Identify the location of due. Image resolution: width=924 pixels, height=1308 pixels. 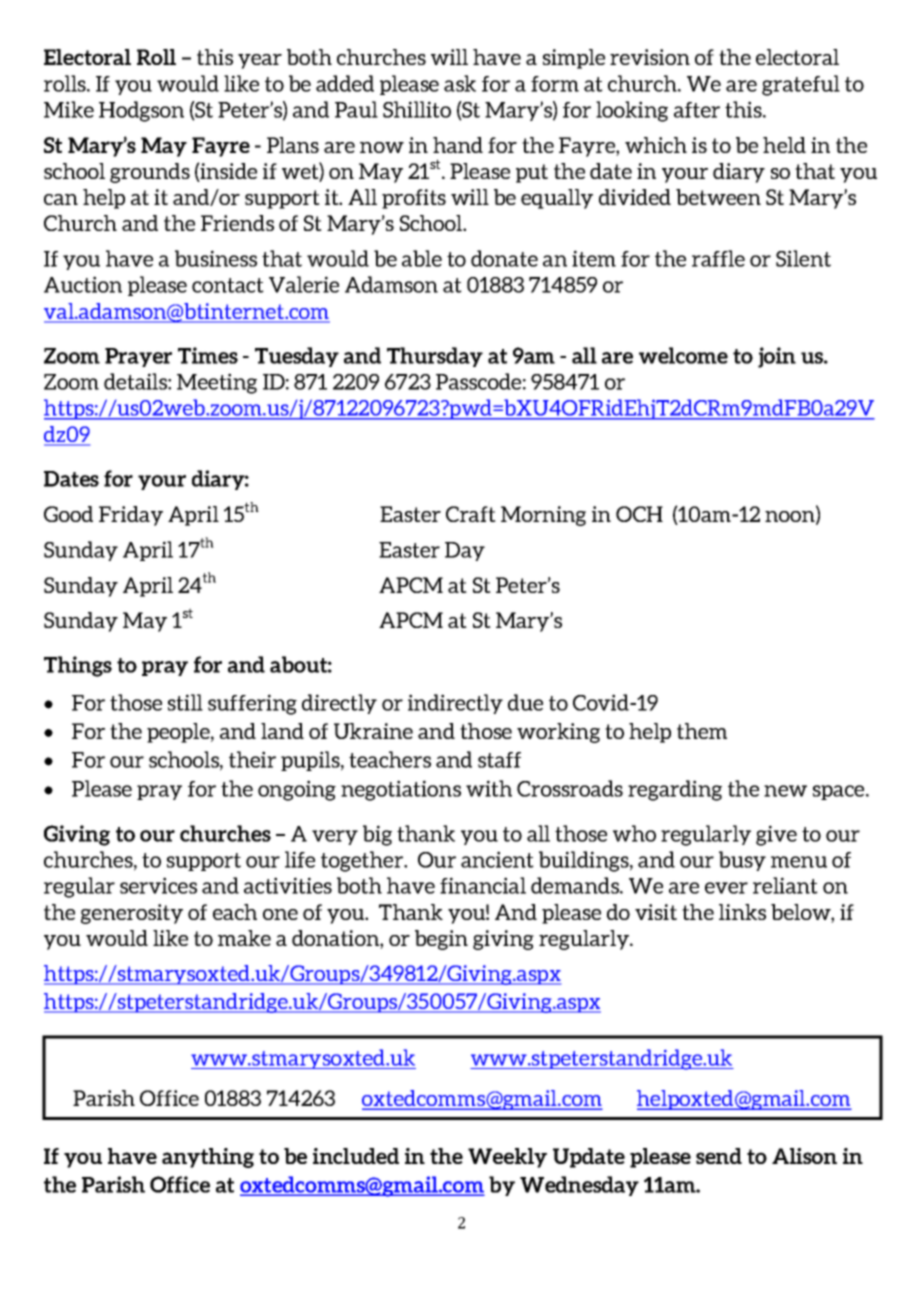
(525, 702).
